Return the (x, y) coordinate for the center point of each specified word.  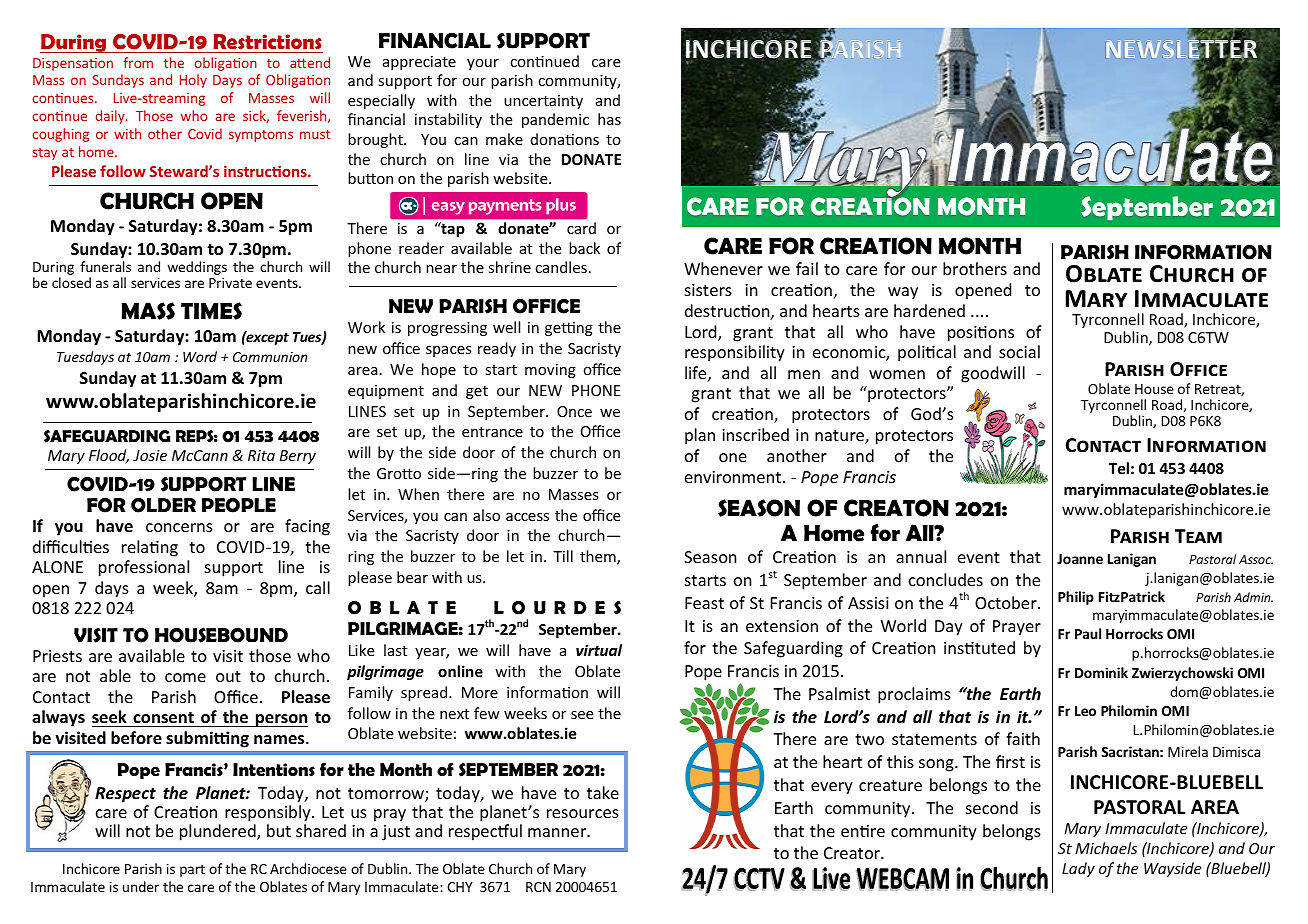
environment (733, 477)
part (192, 871)
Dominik (1101, 672)
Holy (193, 81)
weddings (197, 268)
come (185, 677)
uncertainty (543, 102)
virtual (599, 650)
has (609, 119)
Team (1198, 536)
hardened (929, 310)
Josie (150, 455)
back (584, 248)
